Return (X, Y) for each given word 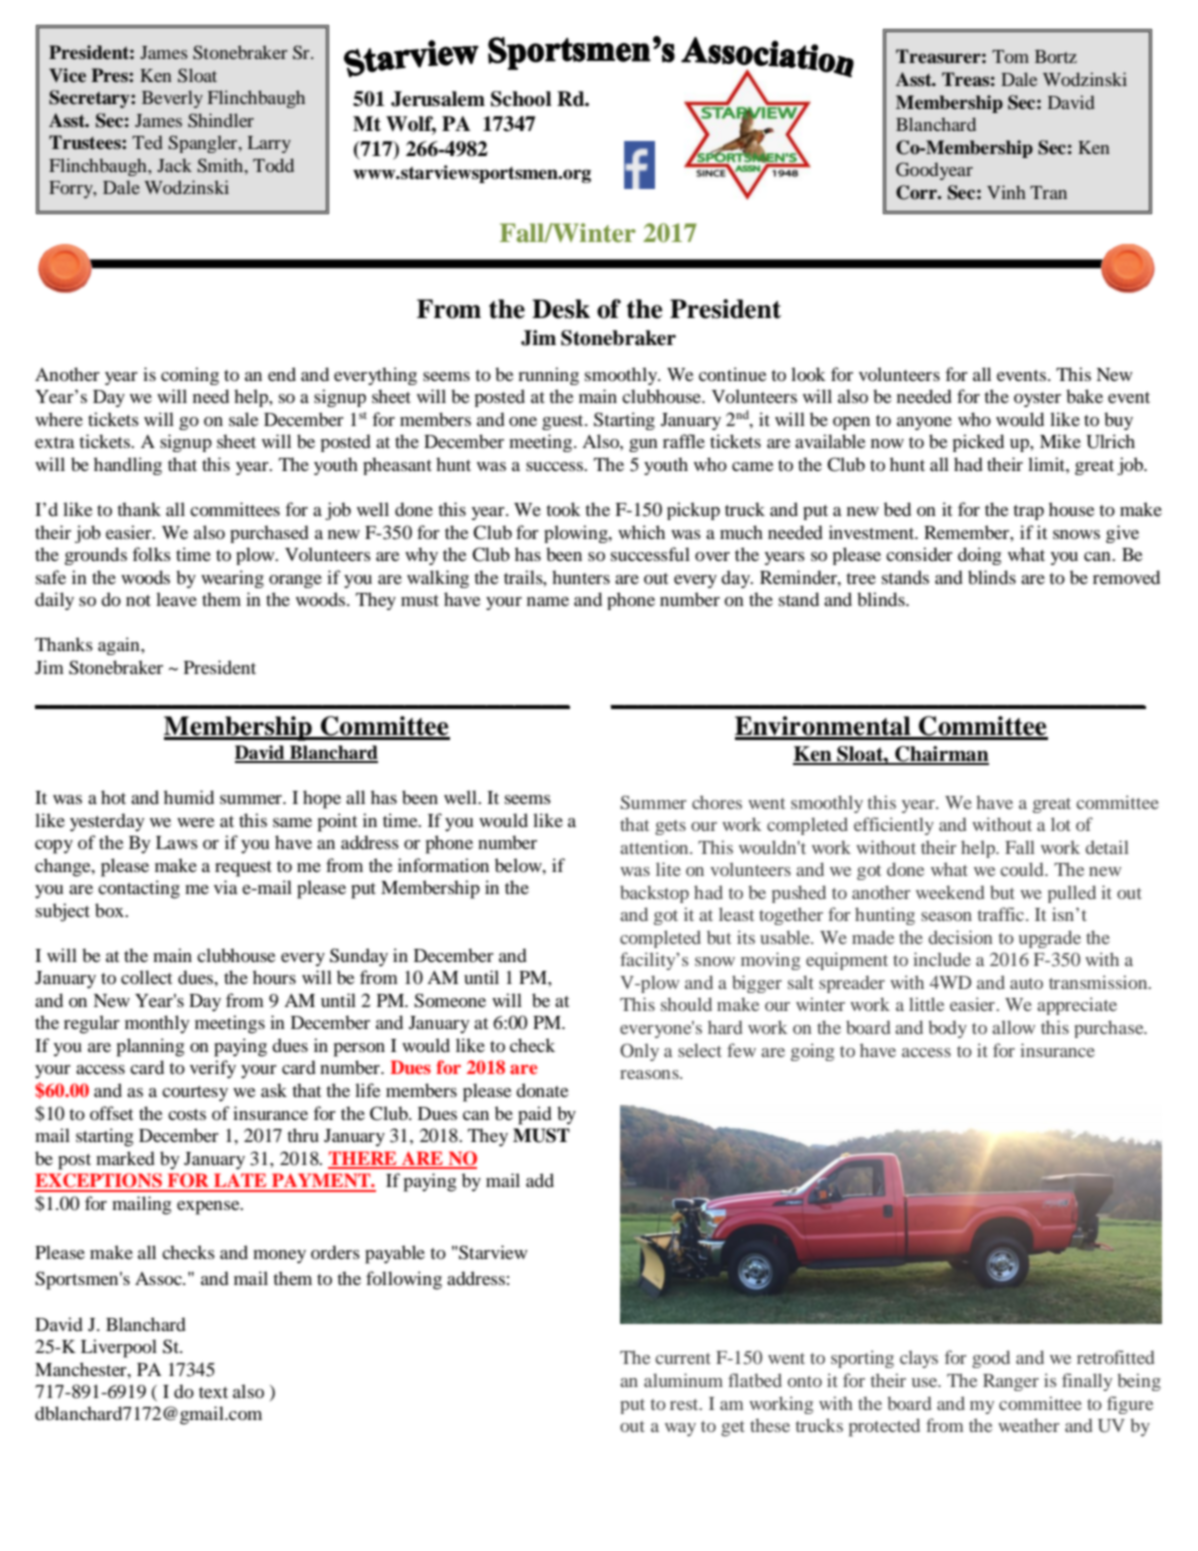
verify (213, 1069)
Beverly (172, 99)
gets (670, 827)
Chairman (941, 755)
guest (564, 422)
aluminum (683, 1380)
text (213, 1392)
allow (1013, 1027)
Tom (1010, 56)
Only (639, 1052)
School (521, 99)
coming (190, 376)
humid (189, 797)
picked (978, 443)
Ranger (1011, 1382)
